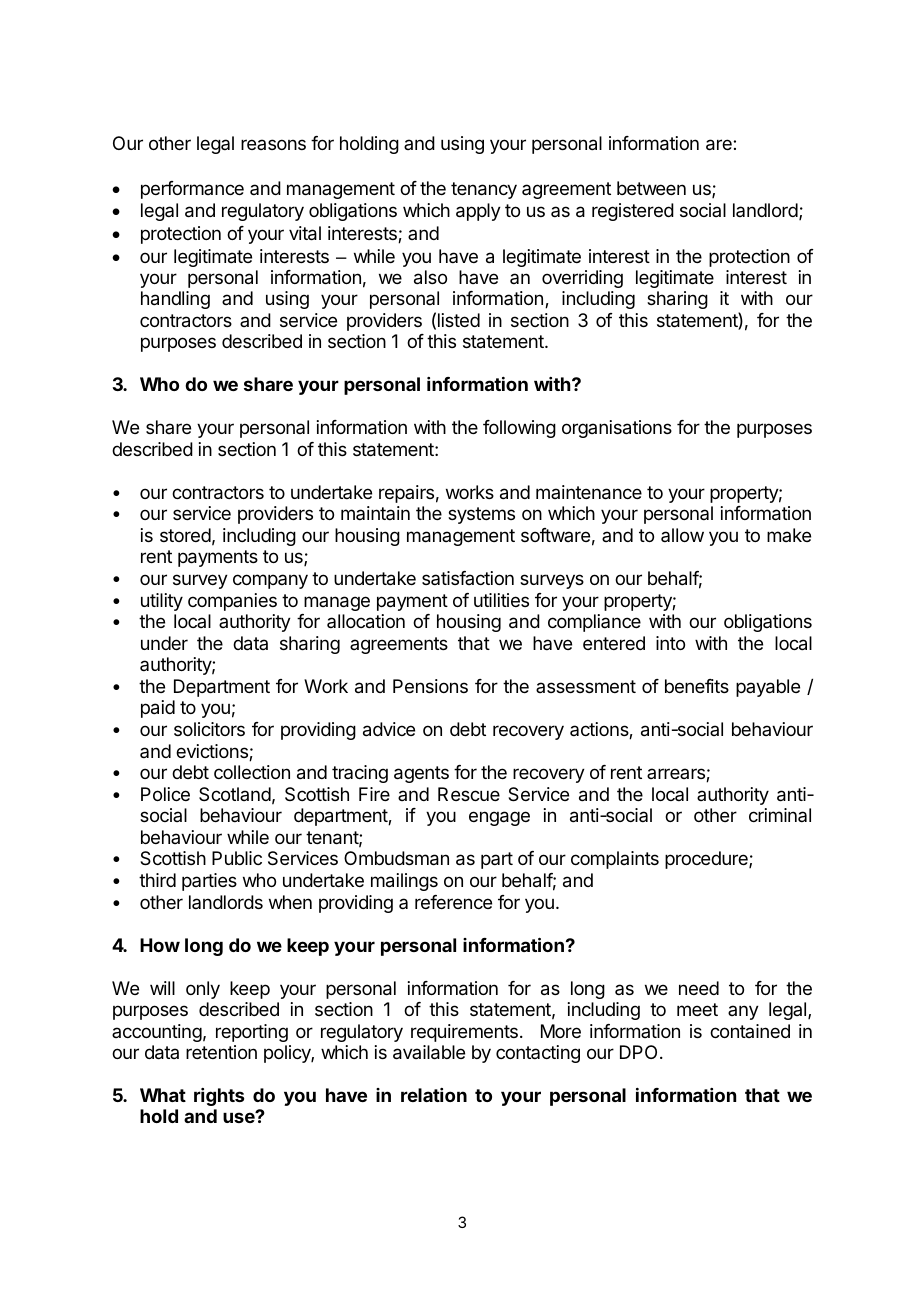 The width and height of the screenshot is (924, 1308). What do you see at coordinates (192, 190) in the screenshot?
I see `performance` at bounding box center [192, 190].
